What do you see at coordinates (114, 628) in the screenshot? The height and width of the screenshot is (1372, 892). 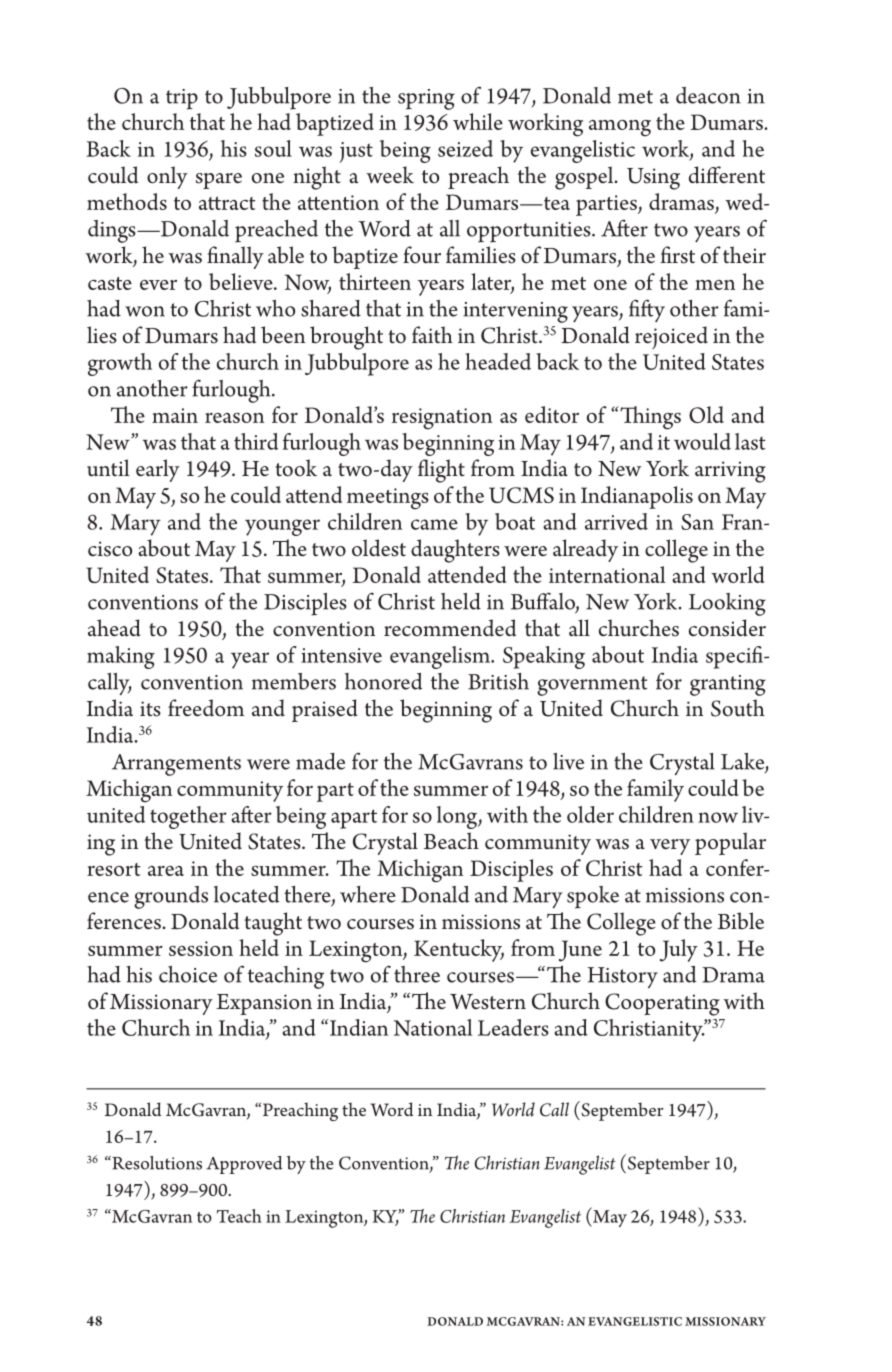 I see `ahead` at bounding box center [114, 628].
